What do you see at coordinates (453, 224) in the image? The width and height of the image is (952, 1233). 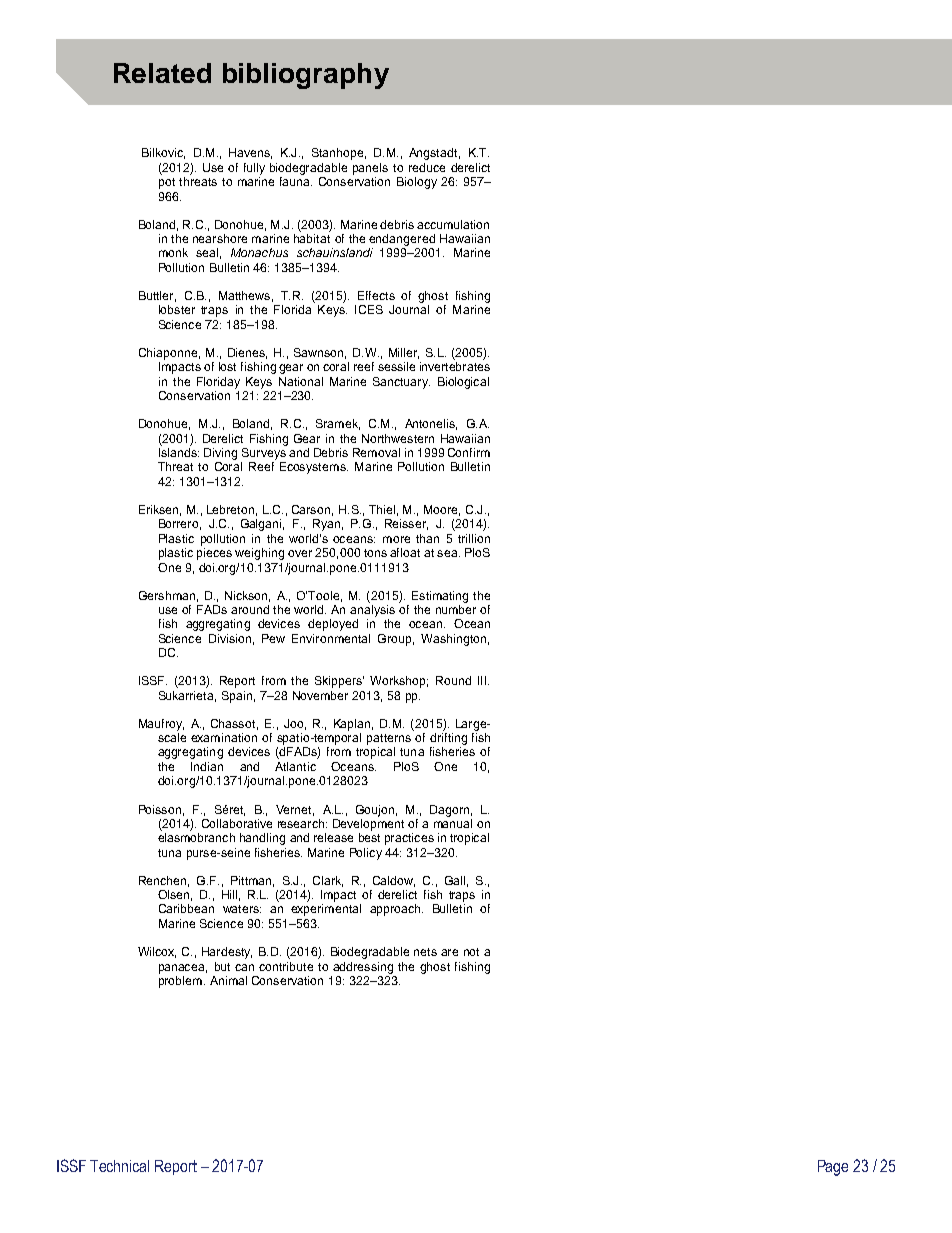 I see `accumulation` at bounding box center [453, 224].
